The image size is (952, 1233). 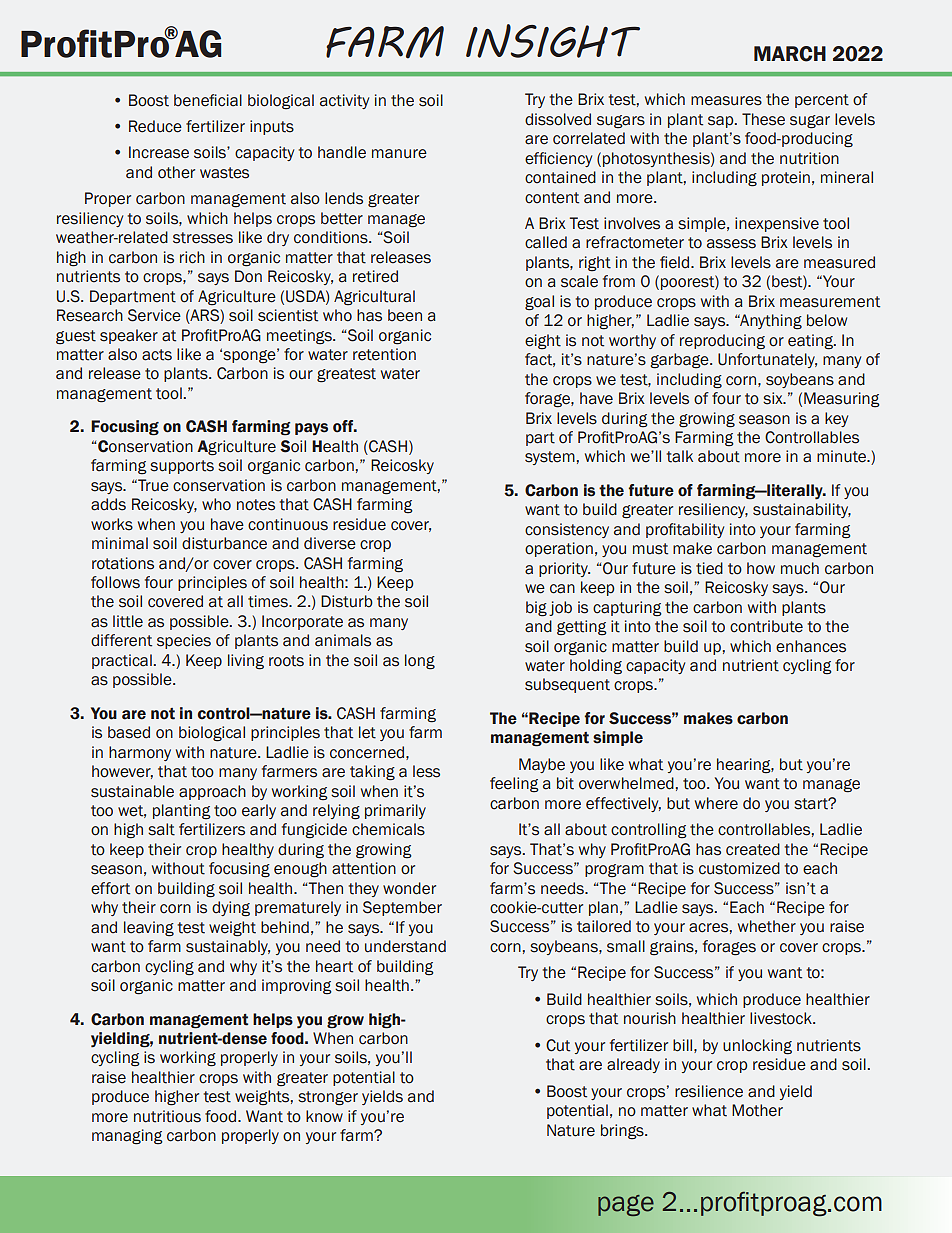 What do you see at coordinates (558, 119) in the image?
I see `dissolved` at bounding box center [558, 119].
